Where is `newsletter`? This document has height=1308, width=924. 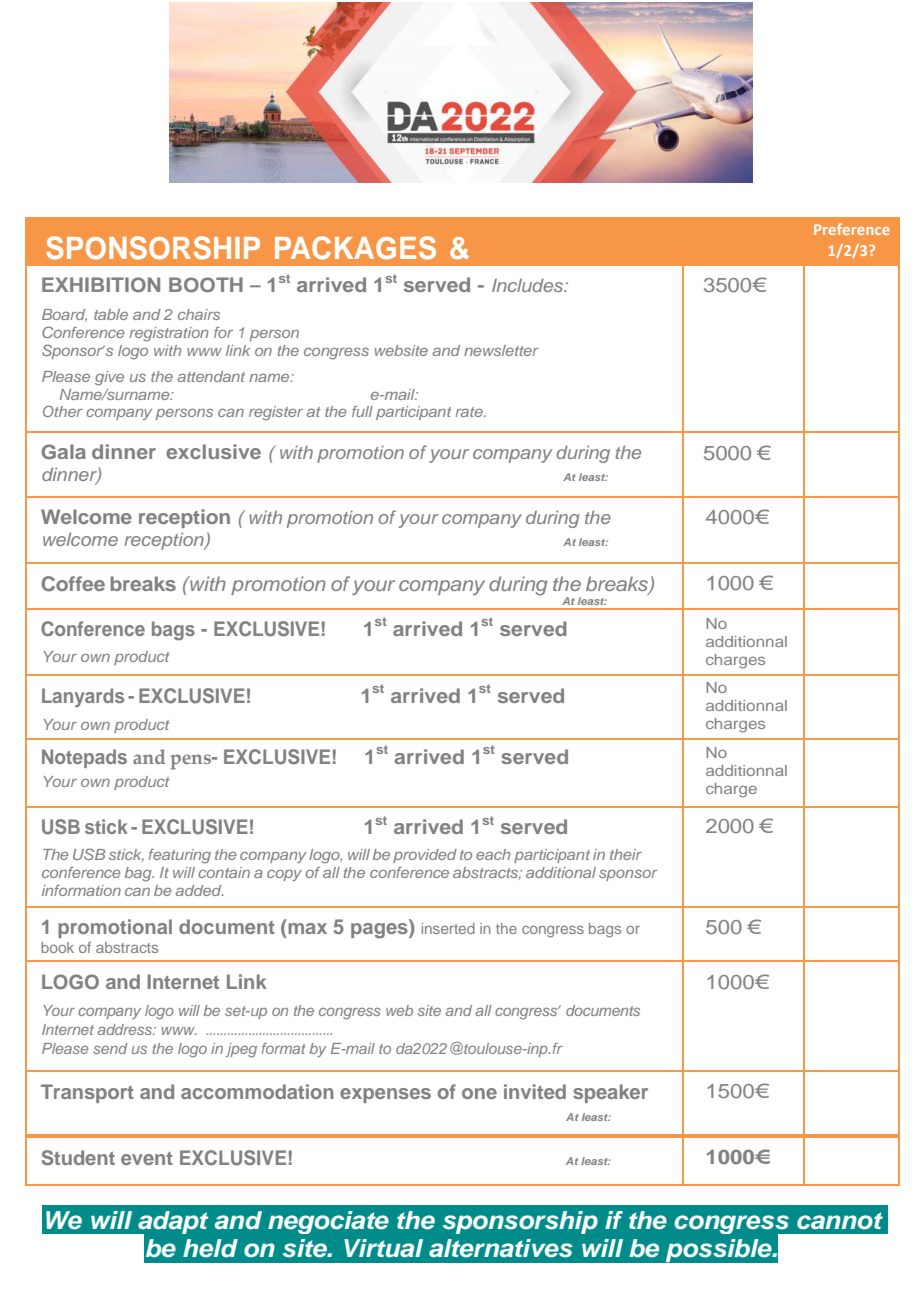 newsletter is located at coordinates (501, 350).
